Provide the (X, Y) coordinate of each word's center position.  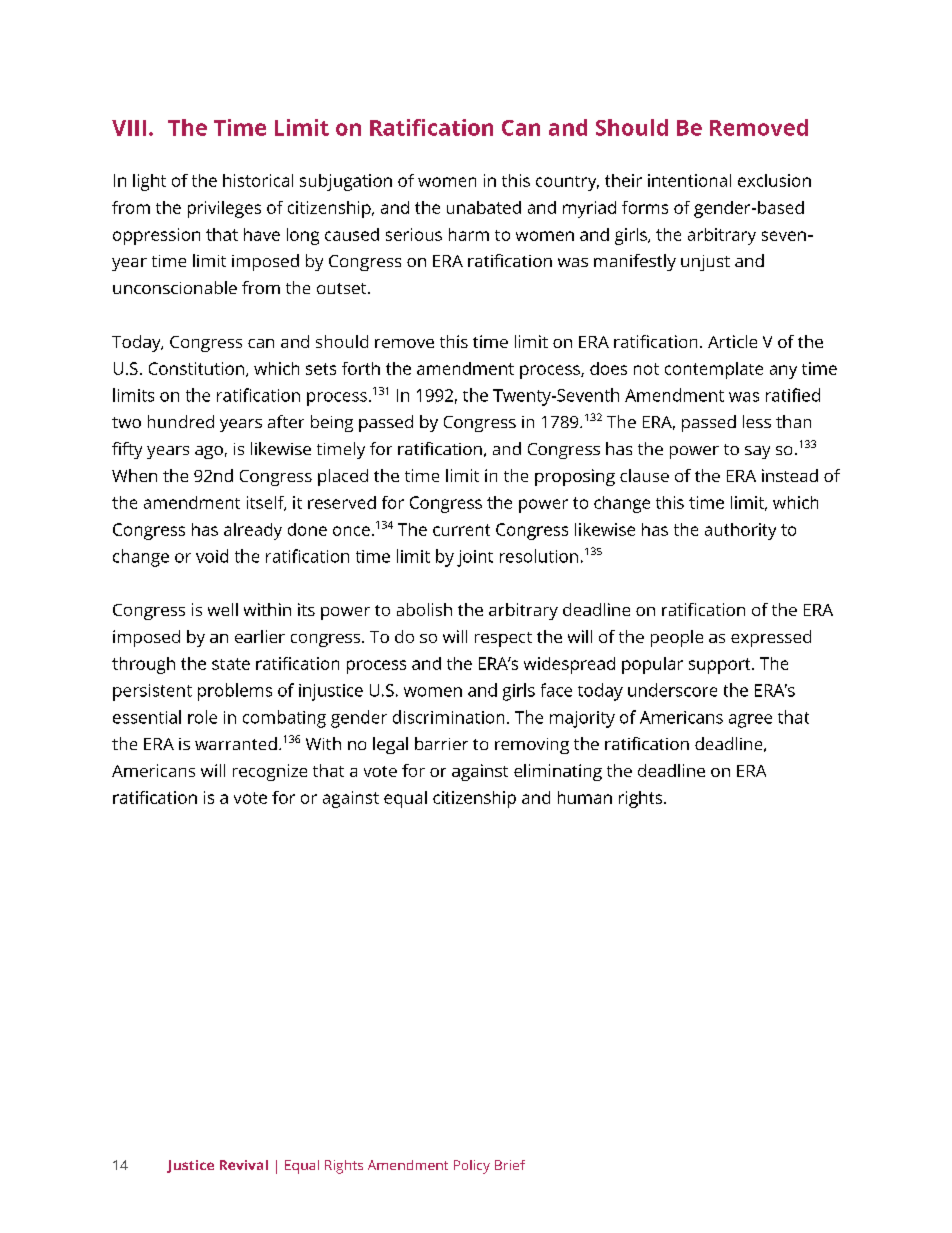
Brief (510, 1165)
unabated (484, 207)
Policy (472, 1167)
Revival (244, 1165)
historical (258, 180)
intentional (689, 180)
